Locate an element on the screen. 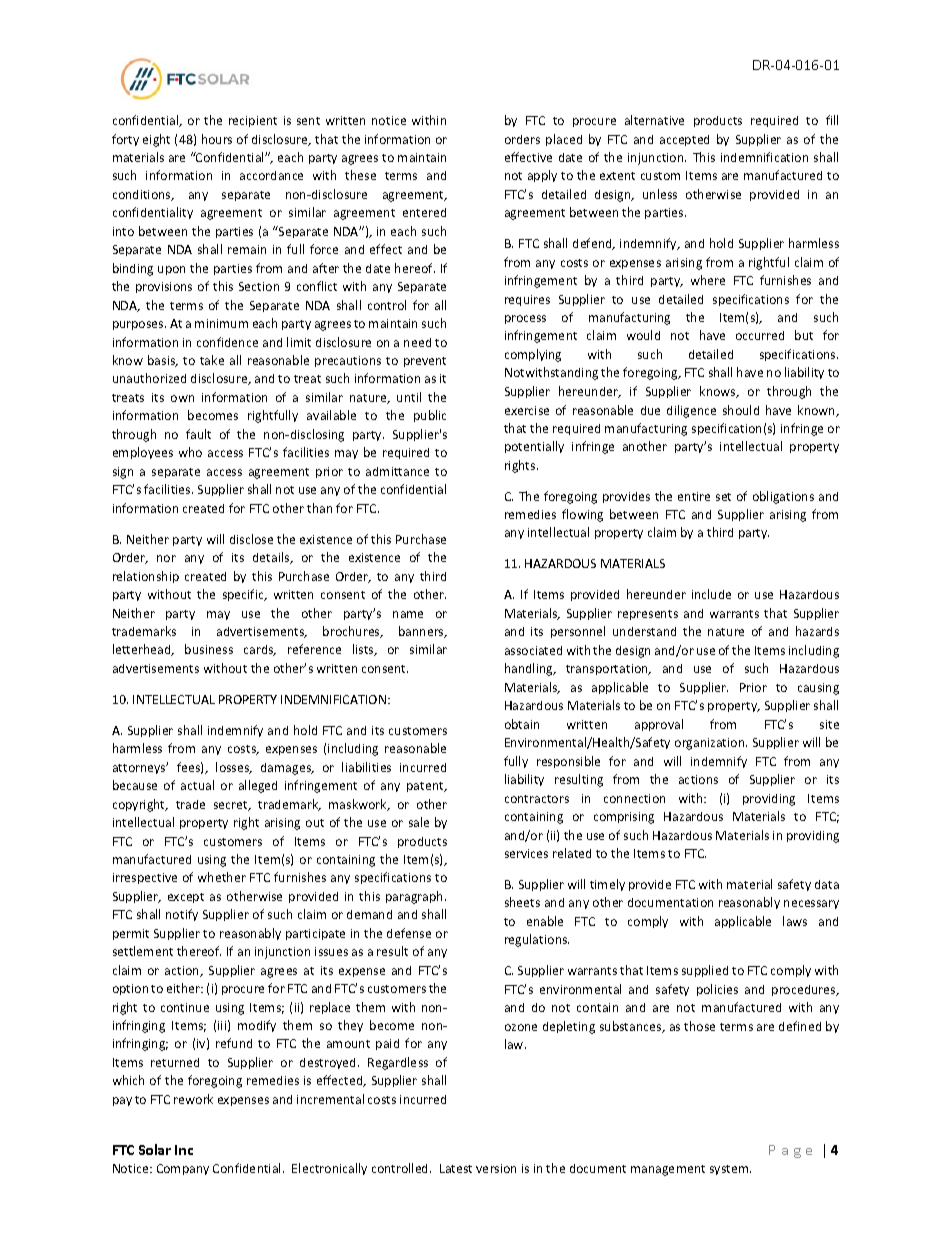 The width and height of the screenshot is (952, 1233). version is located at coordinates (496, 1168).
